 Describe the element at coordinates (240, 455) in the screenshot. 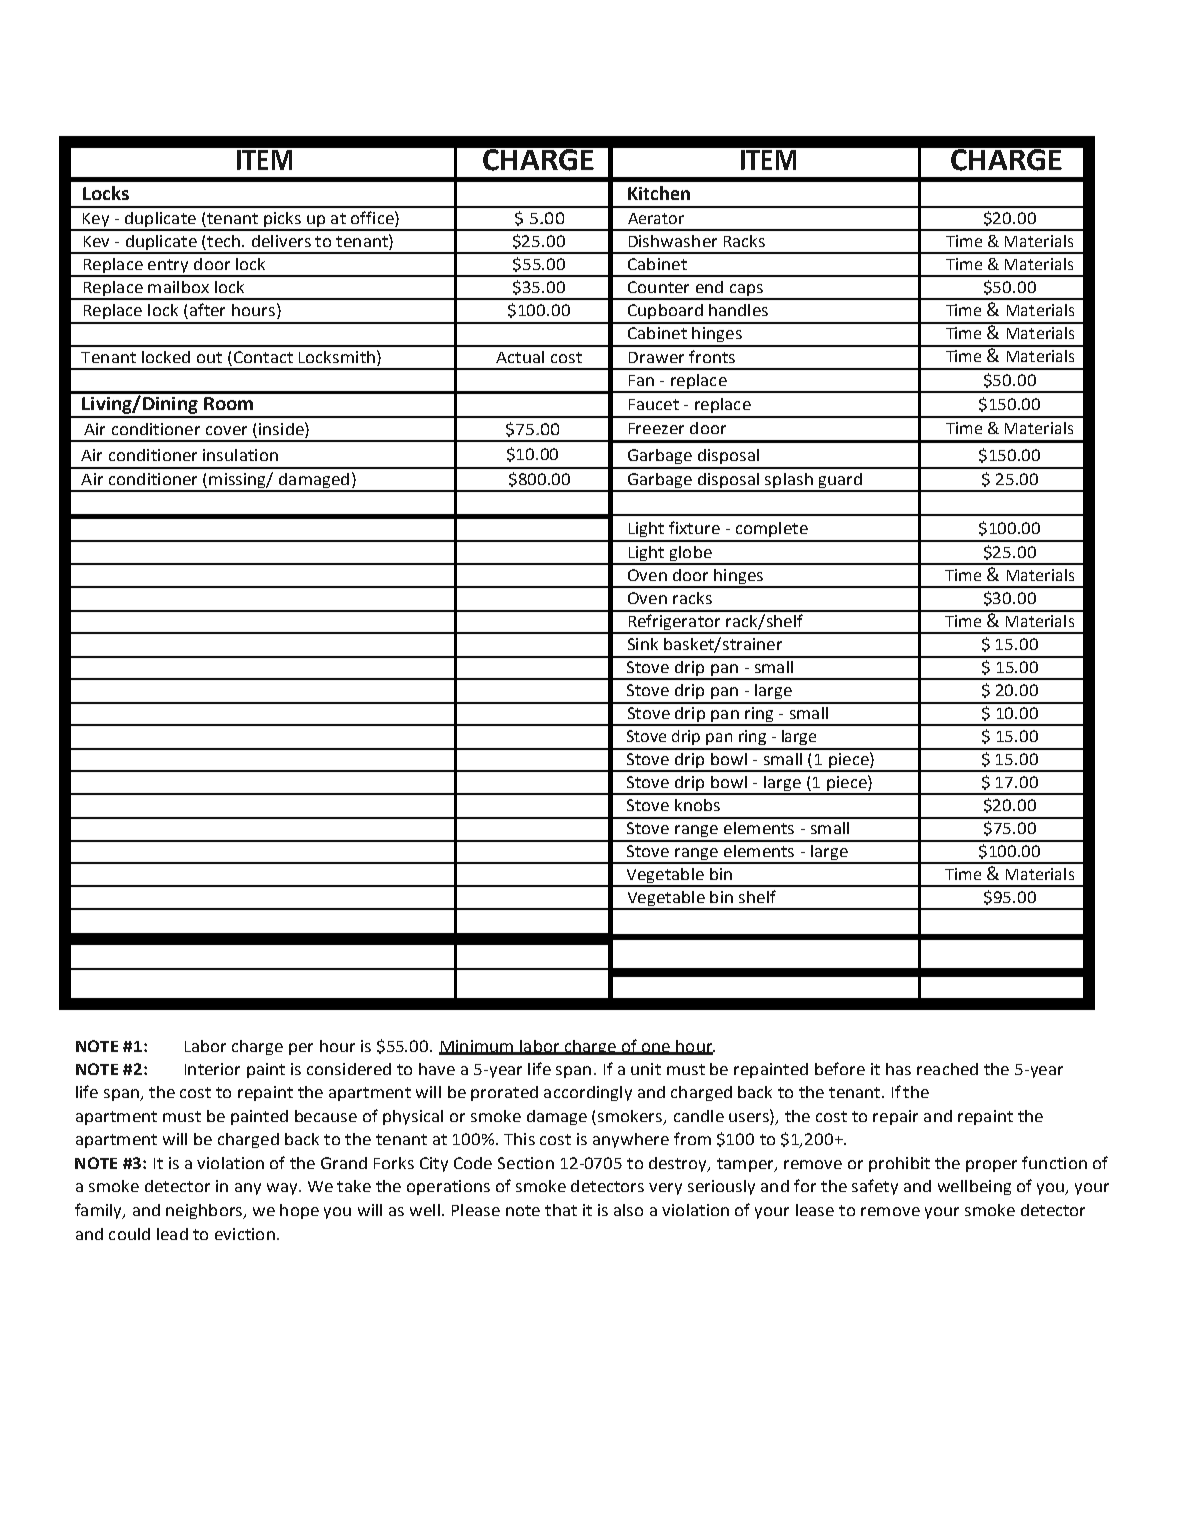

I see `insulation` at that location.
